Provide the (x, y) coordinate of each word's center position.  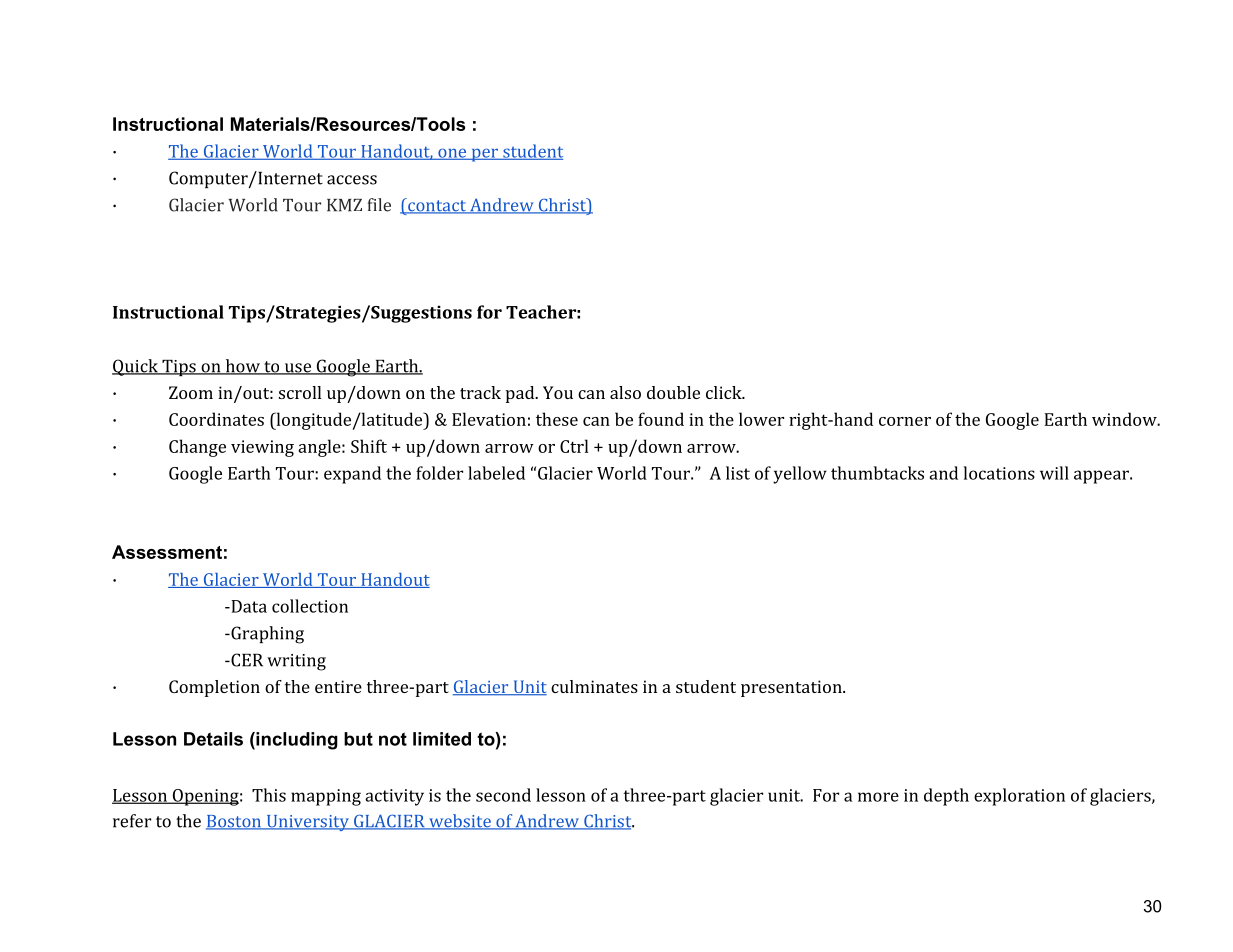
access (352, 180)
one (452, 154)
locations (999, 473)
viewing (262, 448)
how (242, 367)
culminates (594, 686)
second (503, 795)
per (484, 155)
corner (905, 421)
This (269, 795)
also (625, 392)
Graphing (266, 635)
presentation (792, 688)
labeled (496, 473)
